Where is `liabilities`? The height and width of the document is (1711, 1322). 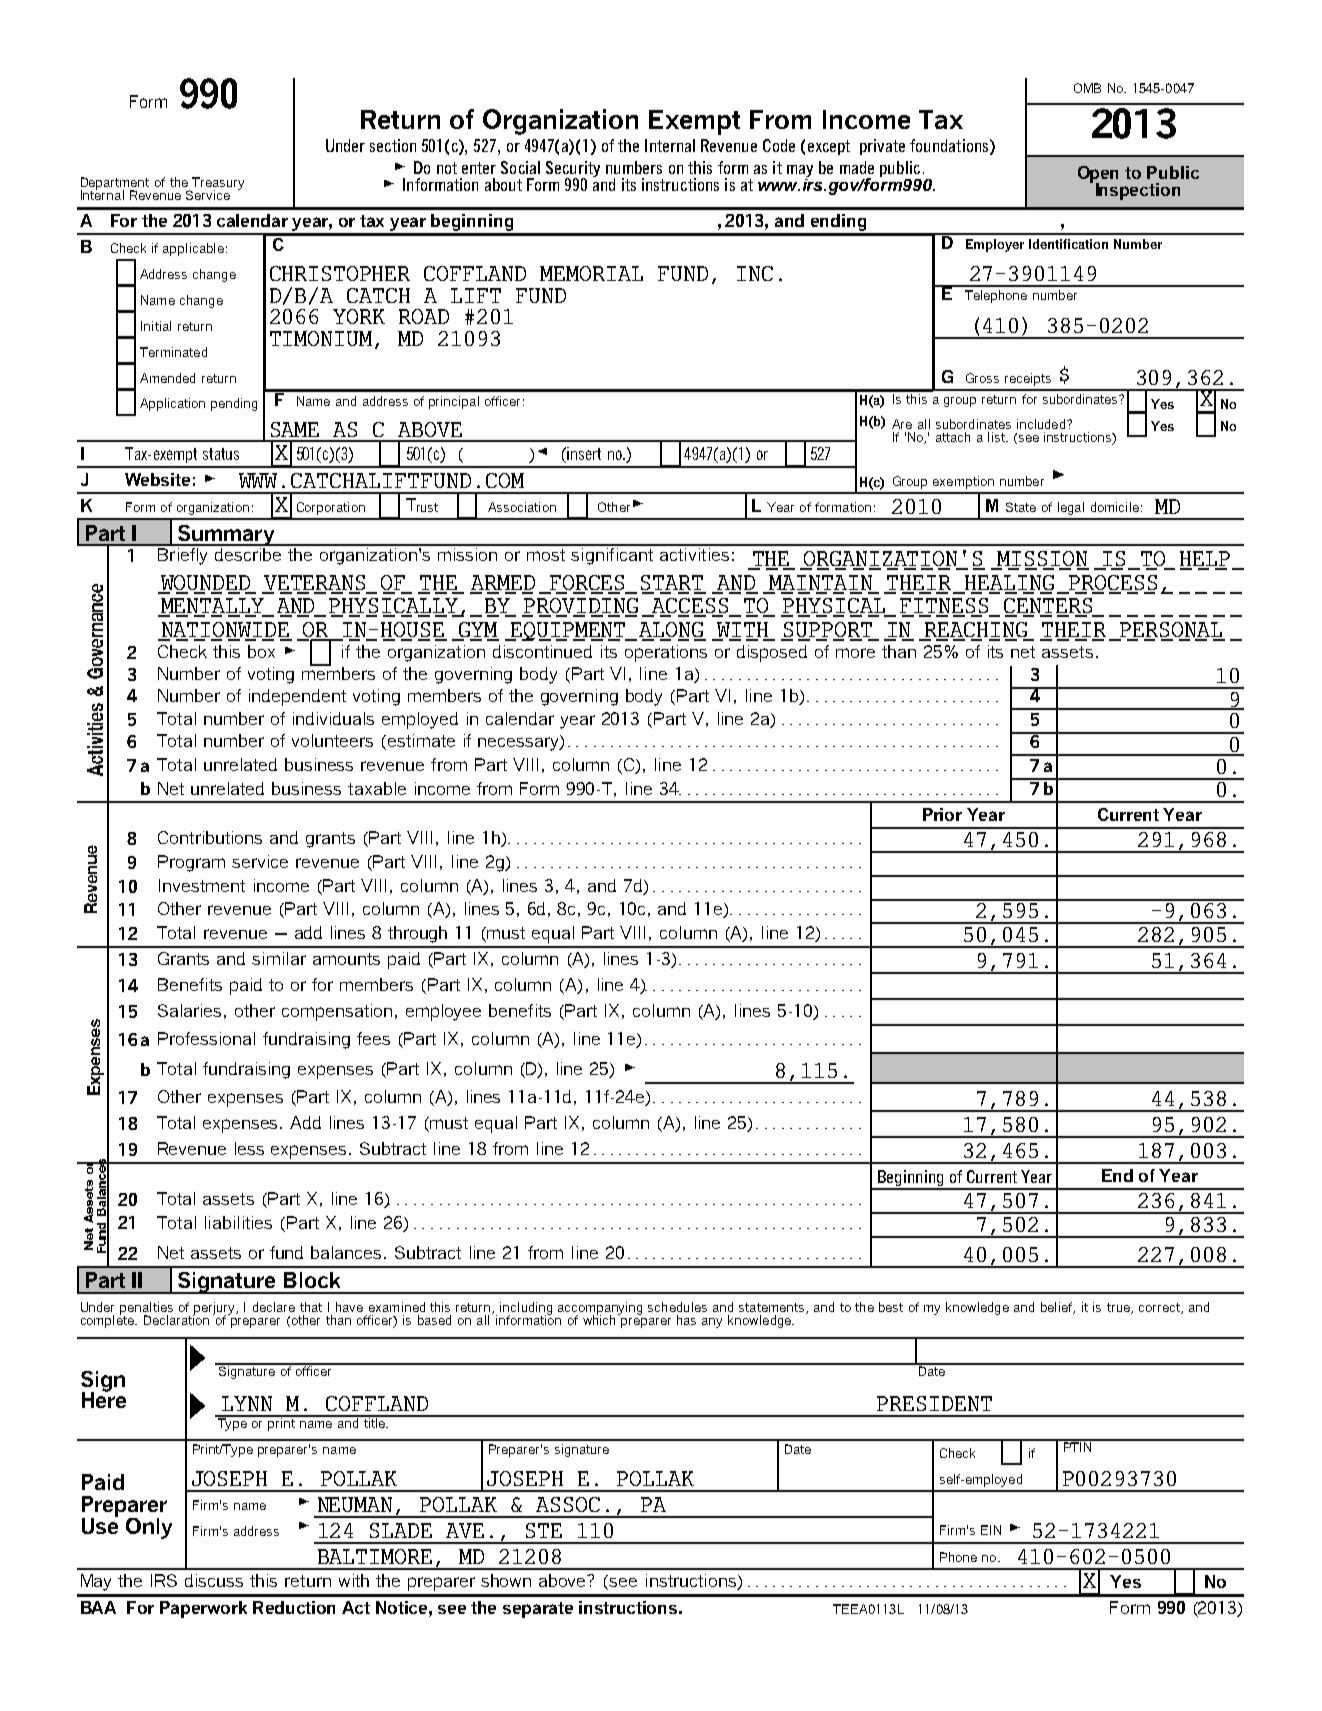
liabilities is located at coordinates (238, 1222).
